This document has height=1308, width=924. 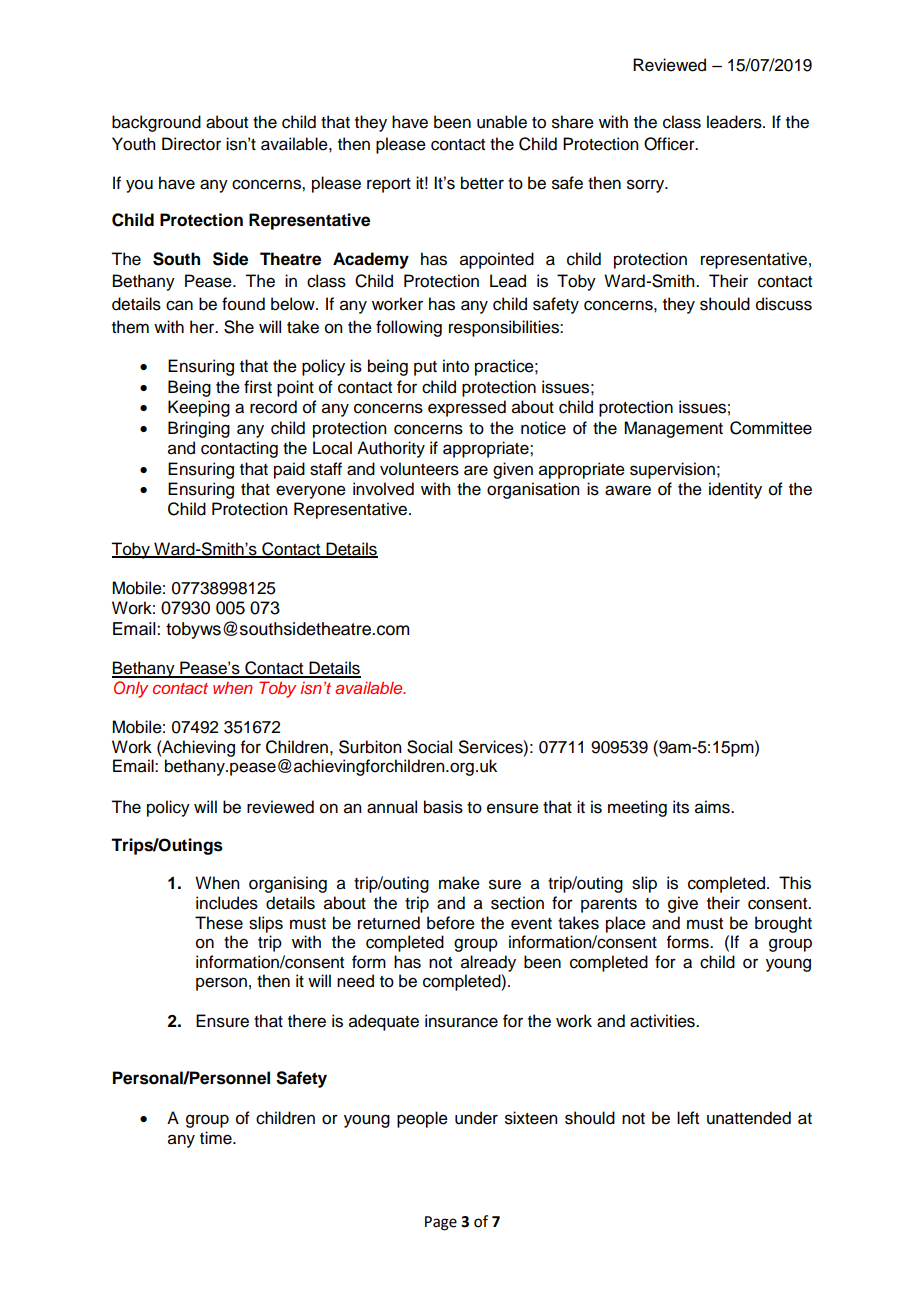 What do you see at coordinates (191, 144) in the document?
I see `Director` at bounding box center [191, 144].
